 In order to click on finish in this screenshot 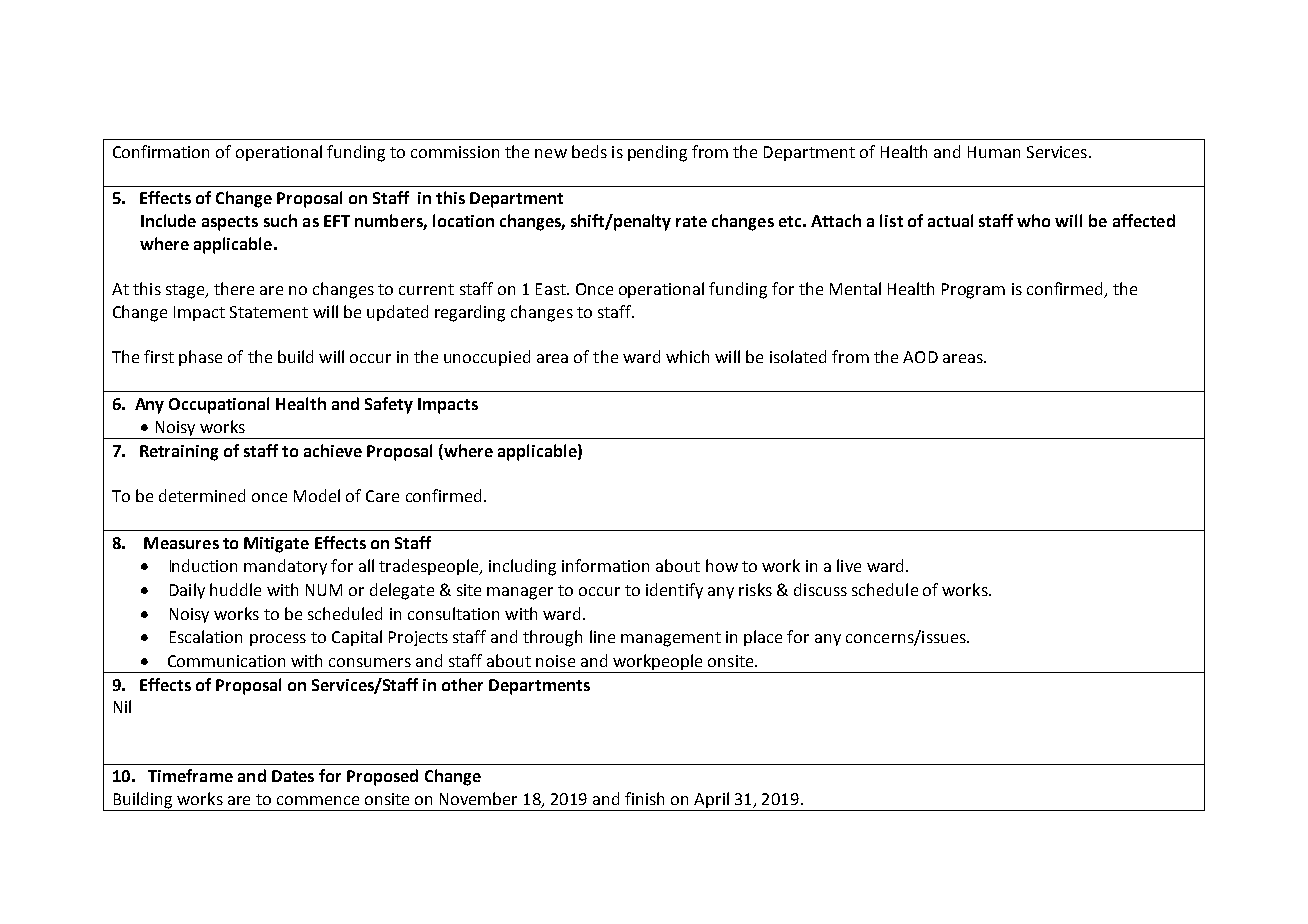, I will do `click(644, 798)`.
